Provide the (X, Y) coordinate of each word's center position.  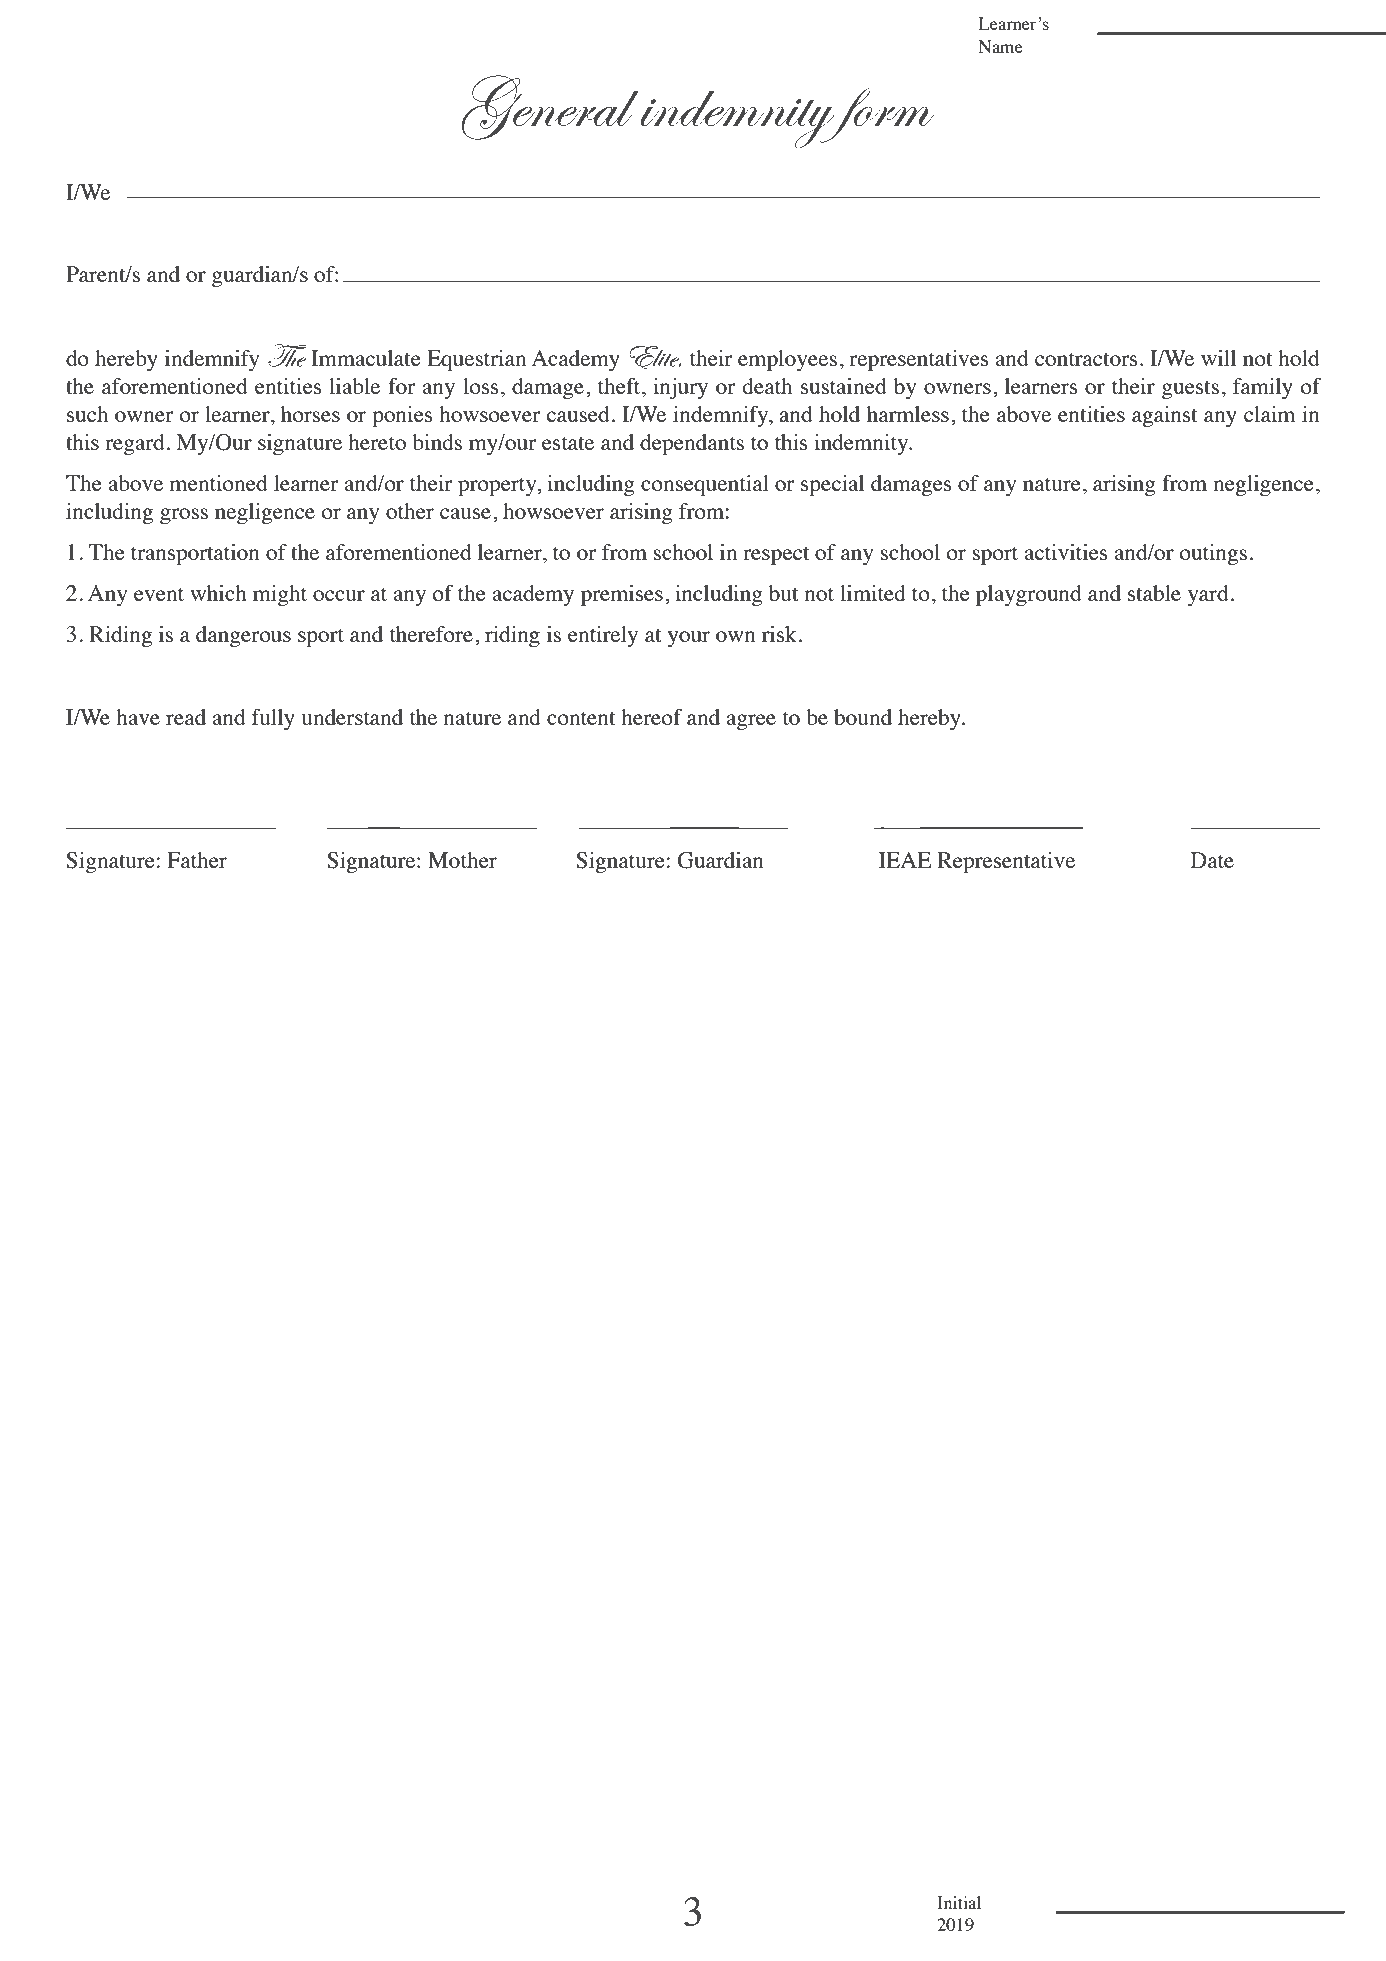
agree (751, 722)
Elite (655, 357)
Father (197, 860)
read (186, 717)
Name (1001, 46)
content (581, 718)
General (550, 107)
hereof (651, 717)
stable (1154, 593)
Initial (959, 1902)
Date (1212, 860)
